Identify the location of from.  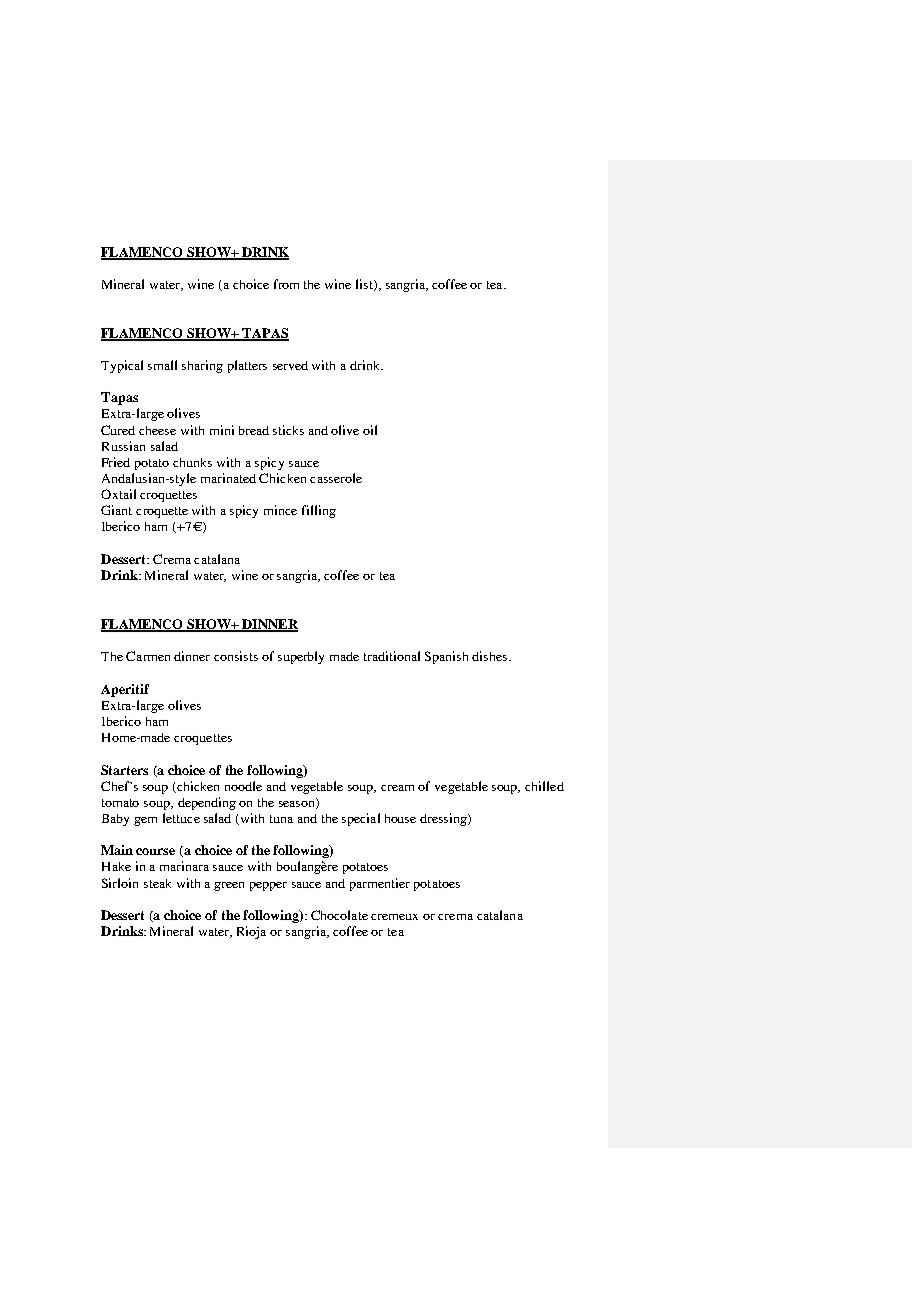
(286, 284).
